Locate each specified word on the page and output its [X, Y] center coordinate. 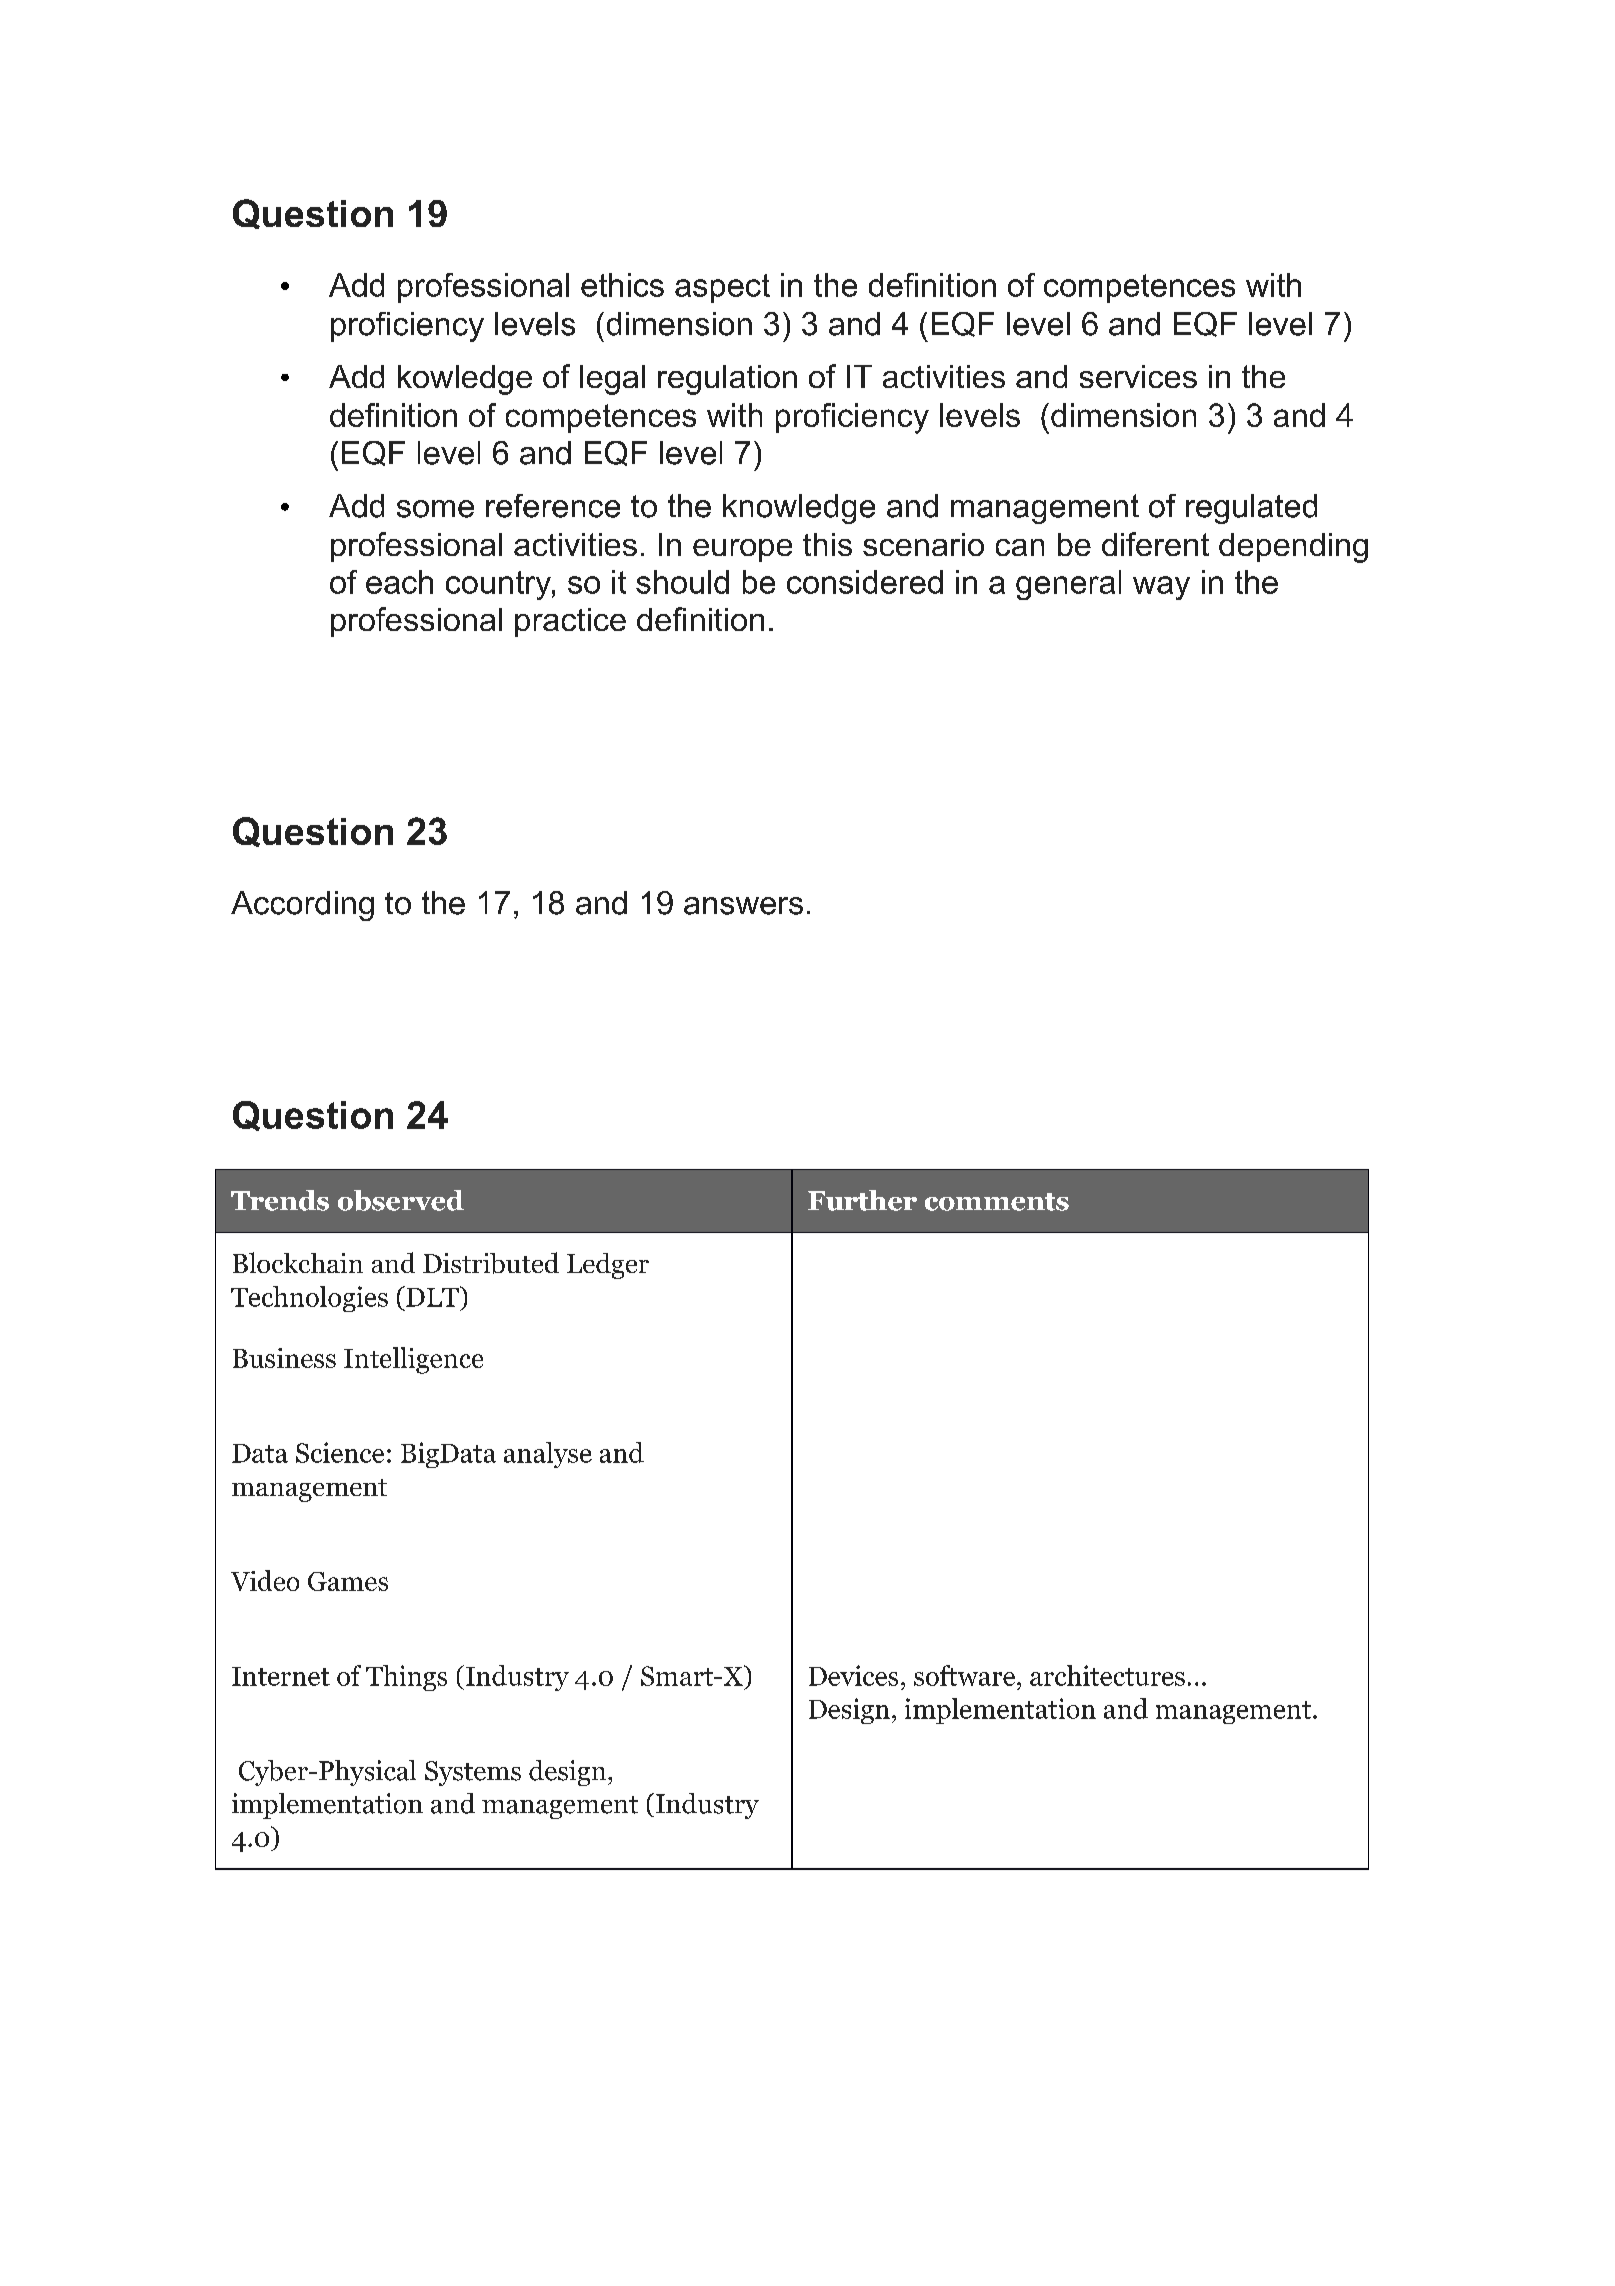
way [1161, 588]
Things [406, 1678]
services [1138, 376]
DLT [432, 1296]
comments [997, 1202]
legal [612, 380]
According [302, 906]
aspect [722, 288]
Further [862, 1200]
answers [743, 906]
